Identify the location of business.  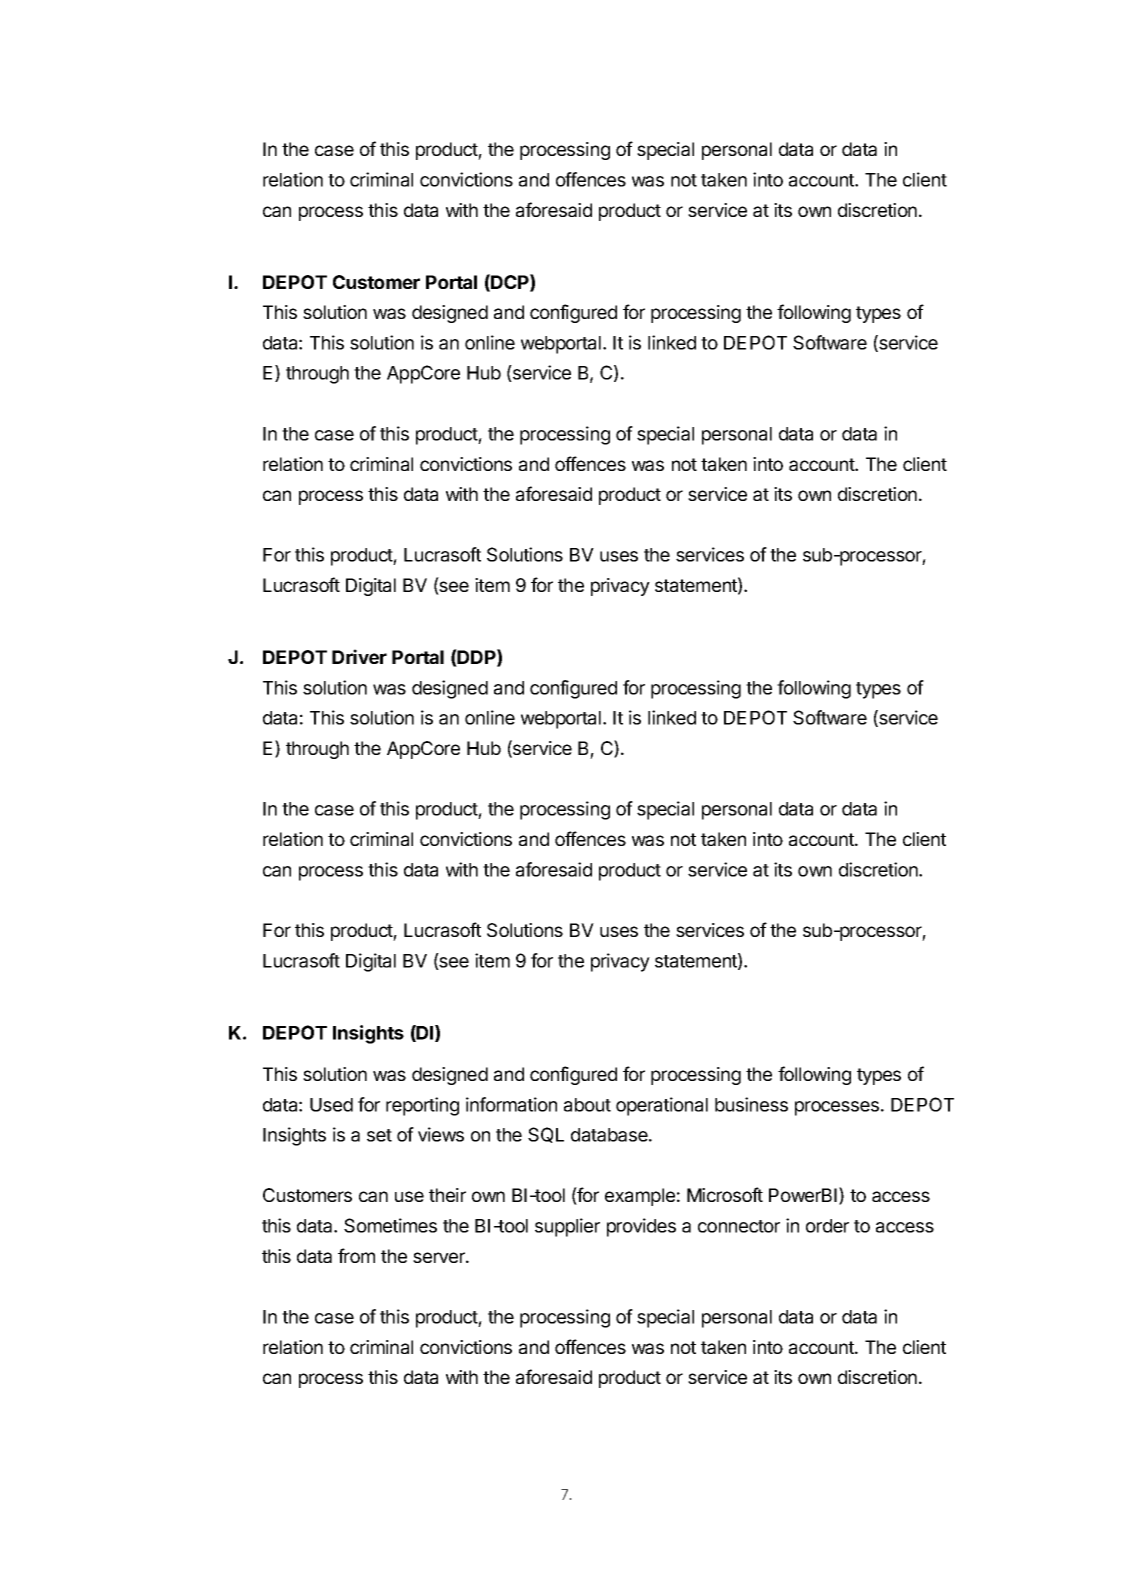
(751, 1104).
